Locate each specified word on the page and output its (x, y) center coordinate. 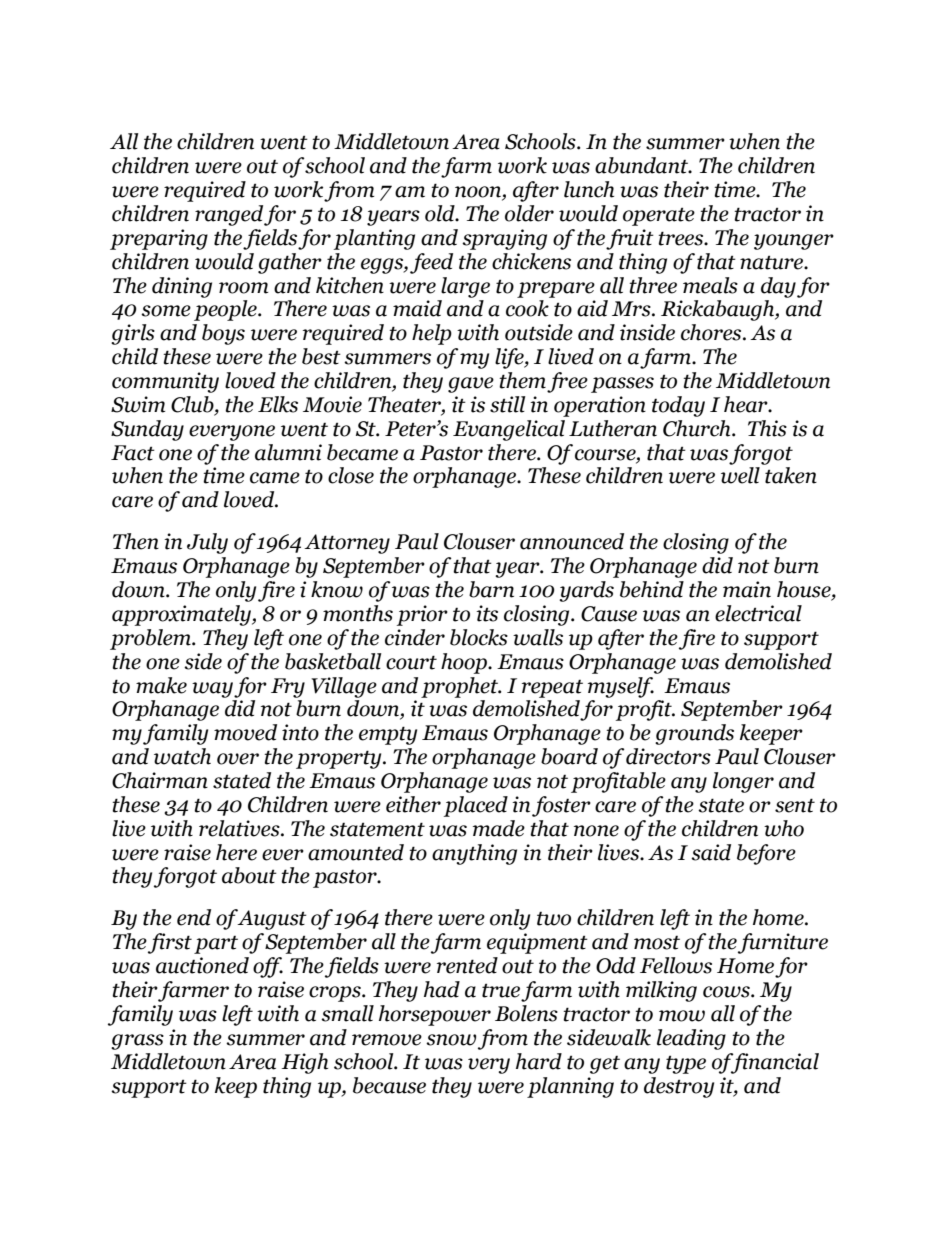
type (686, 1064)
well (740, 475)
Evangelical (509, 430)
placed (476, 806)
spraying (504, 239)
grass (137, 1042)
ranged (229, 215)
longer (743, 782)
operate (659, 216)
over (238, 759)
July (207, 543)
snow (451, 1040)
